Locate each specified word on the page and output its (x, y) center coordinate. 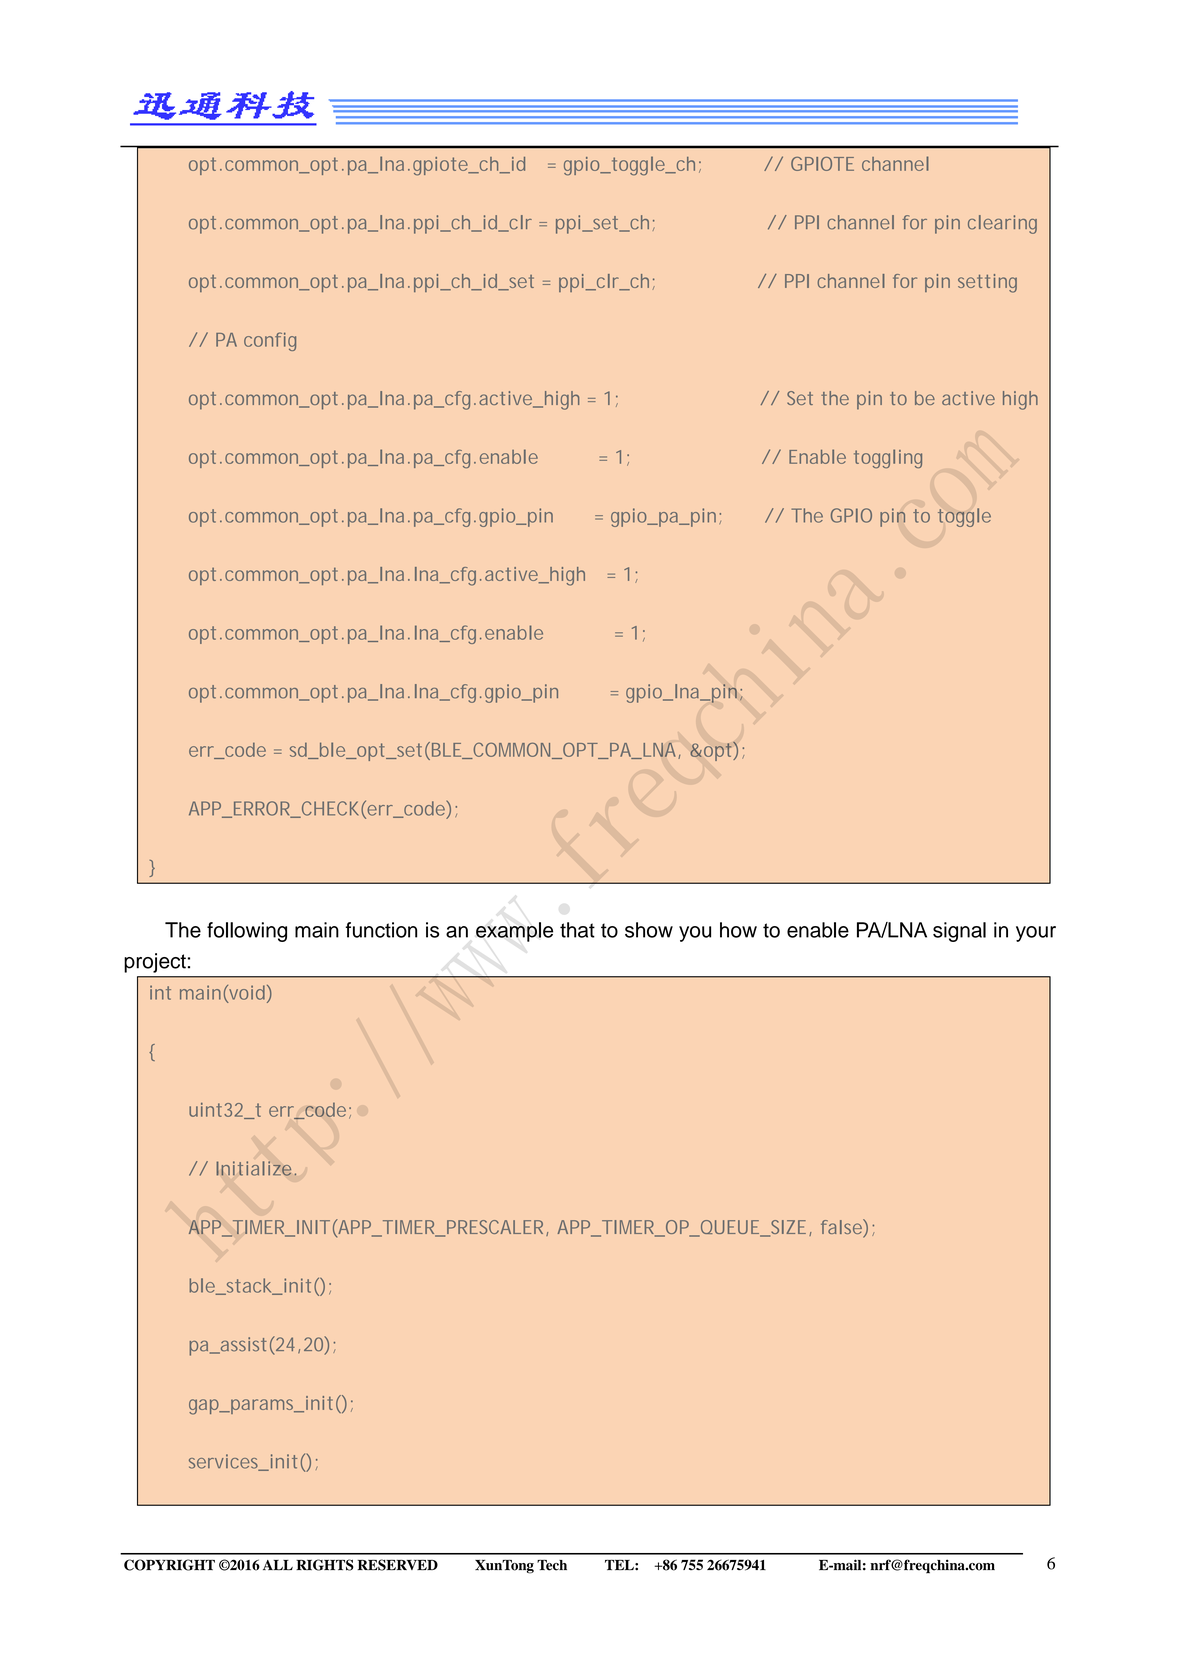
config (270, 341)
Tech (552, 1565)
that (577, 930)
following (247, 932)
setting (987, 283)
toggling (888, 458)
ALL (278, 1565)
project (155, 963)
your (1036, 934)
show (649, 930)
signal (959, 932)
